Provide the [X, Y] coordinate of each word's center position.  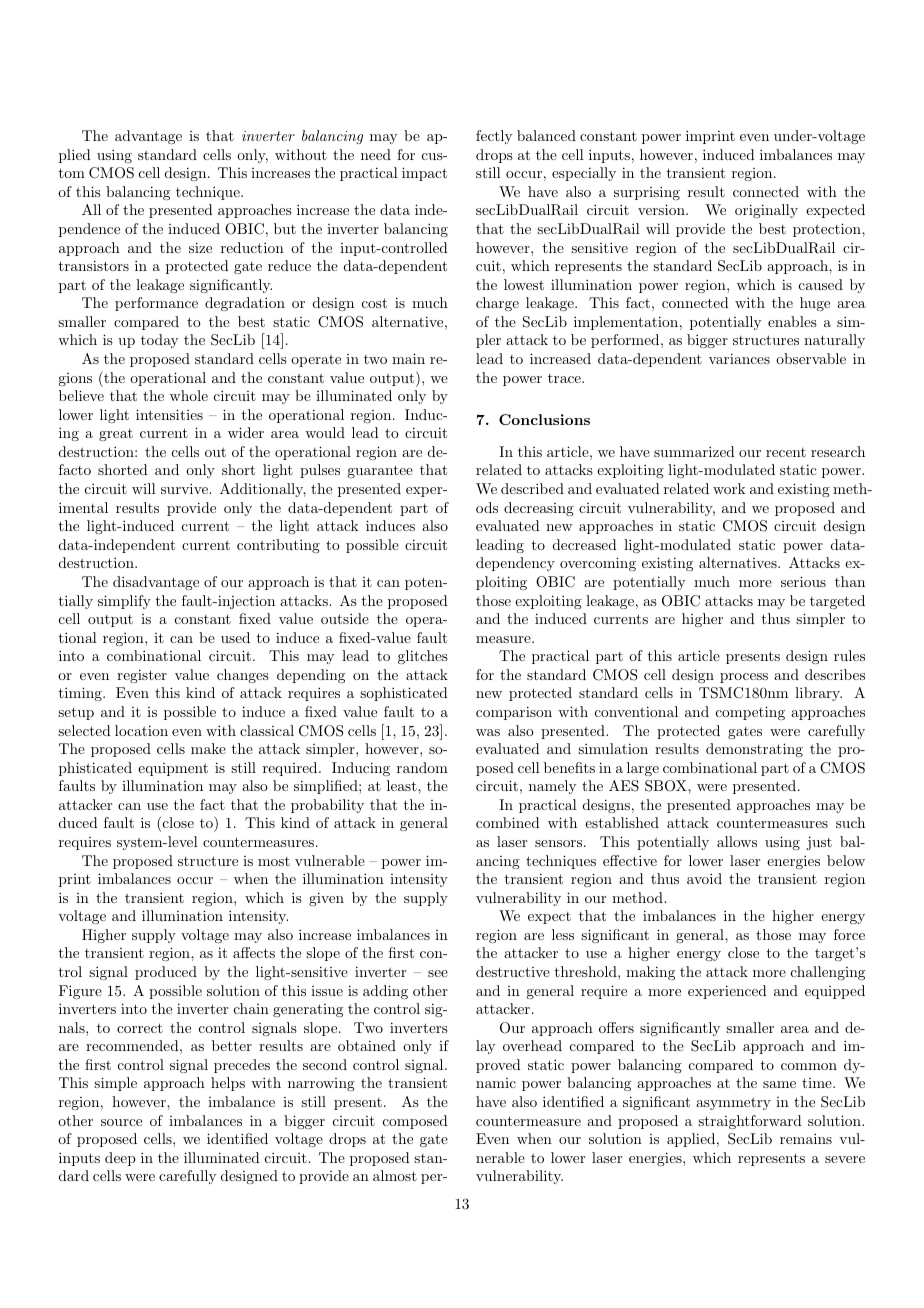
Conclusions [544, 419]
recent [786, 452]
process [744, 678]
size [200, 247]
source [121, 1122]
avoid [704, 878]
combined [508, 822]
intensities [169, 414]
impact [424, 174]
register [142, 676]
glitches [423, 657]
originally [766, 211]
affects [254, 952]
